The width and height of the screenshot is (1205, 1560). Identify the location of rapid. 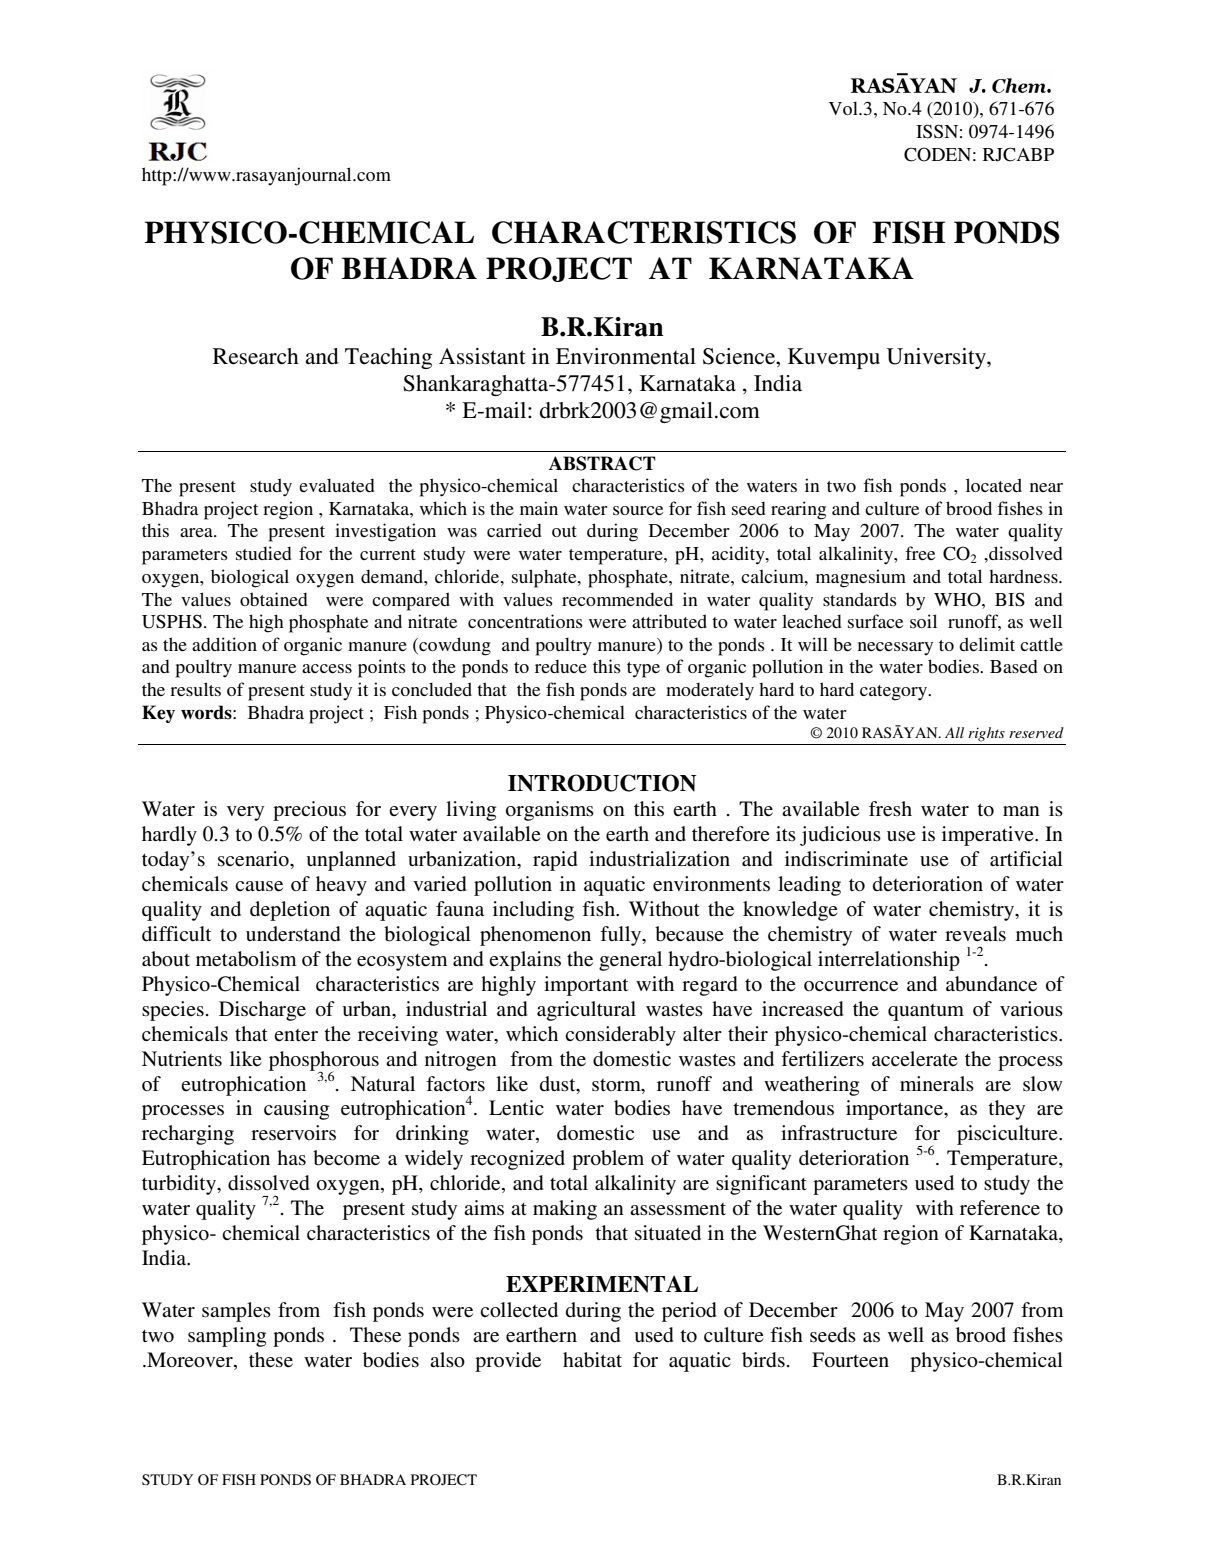
(555, 861).
